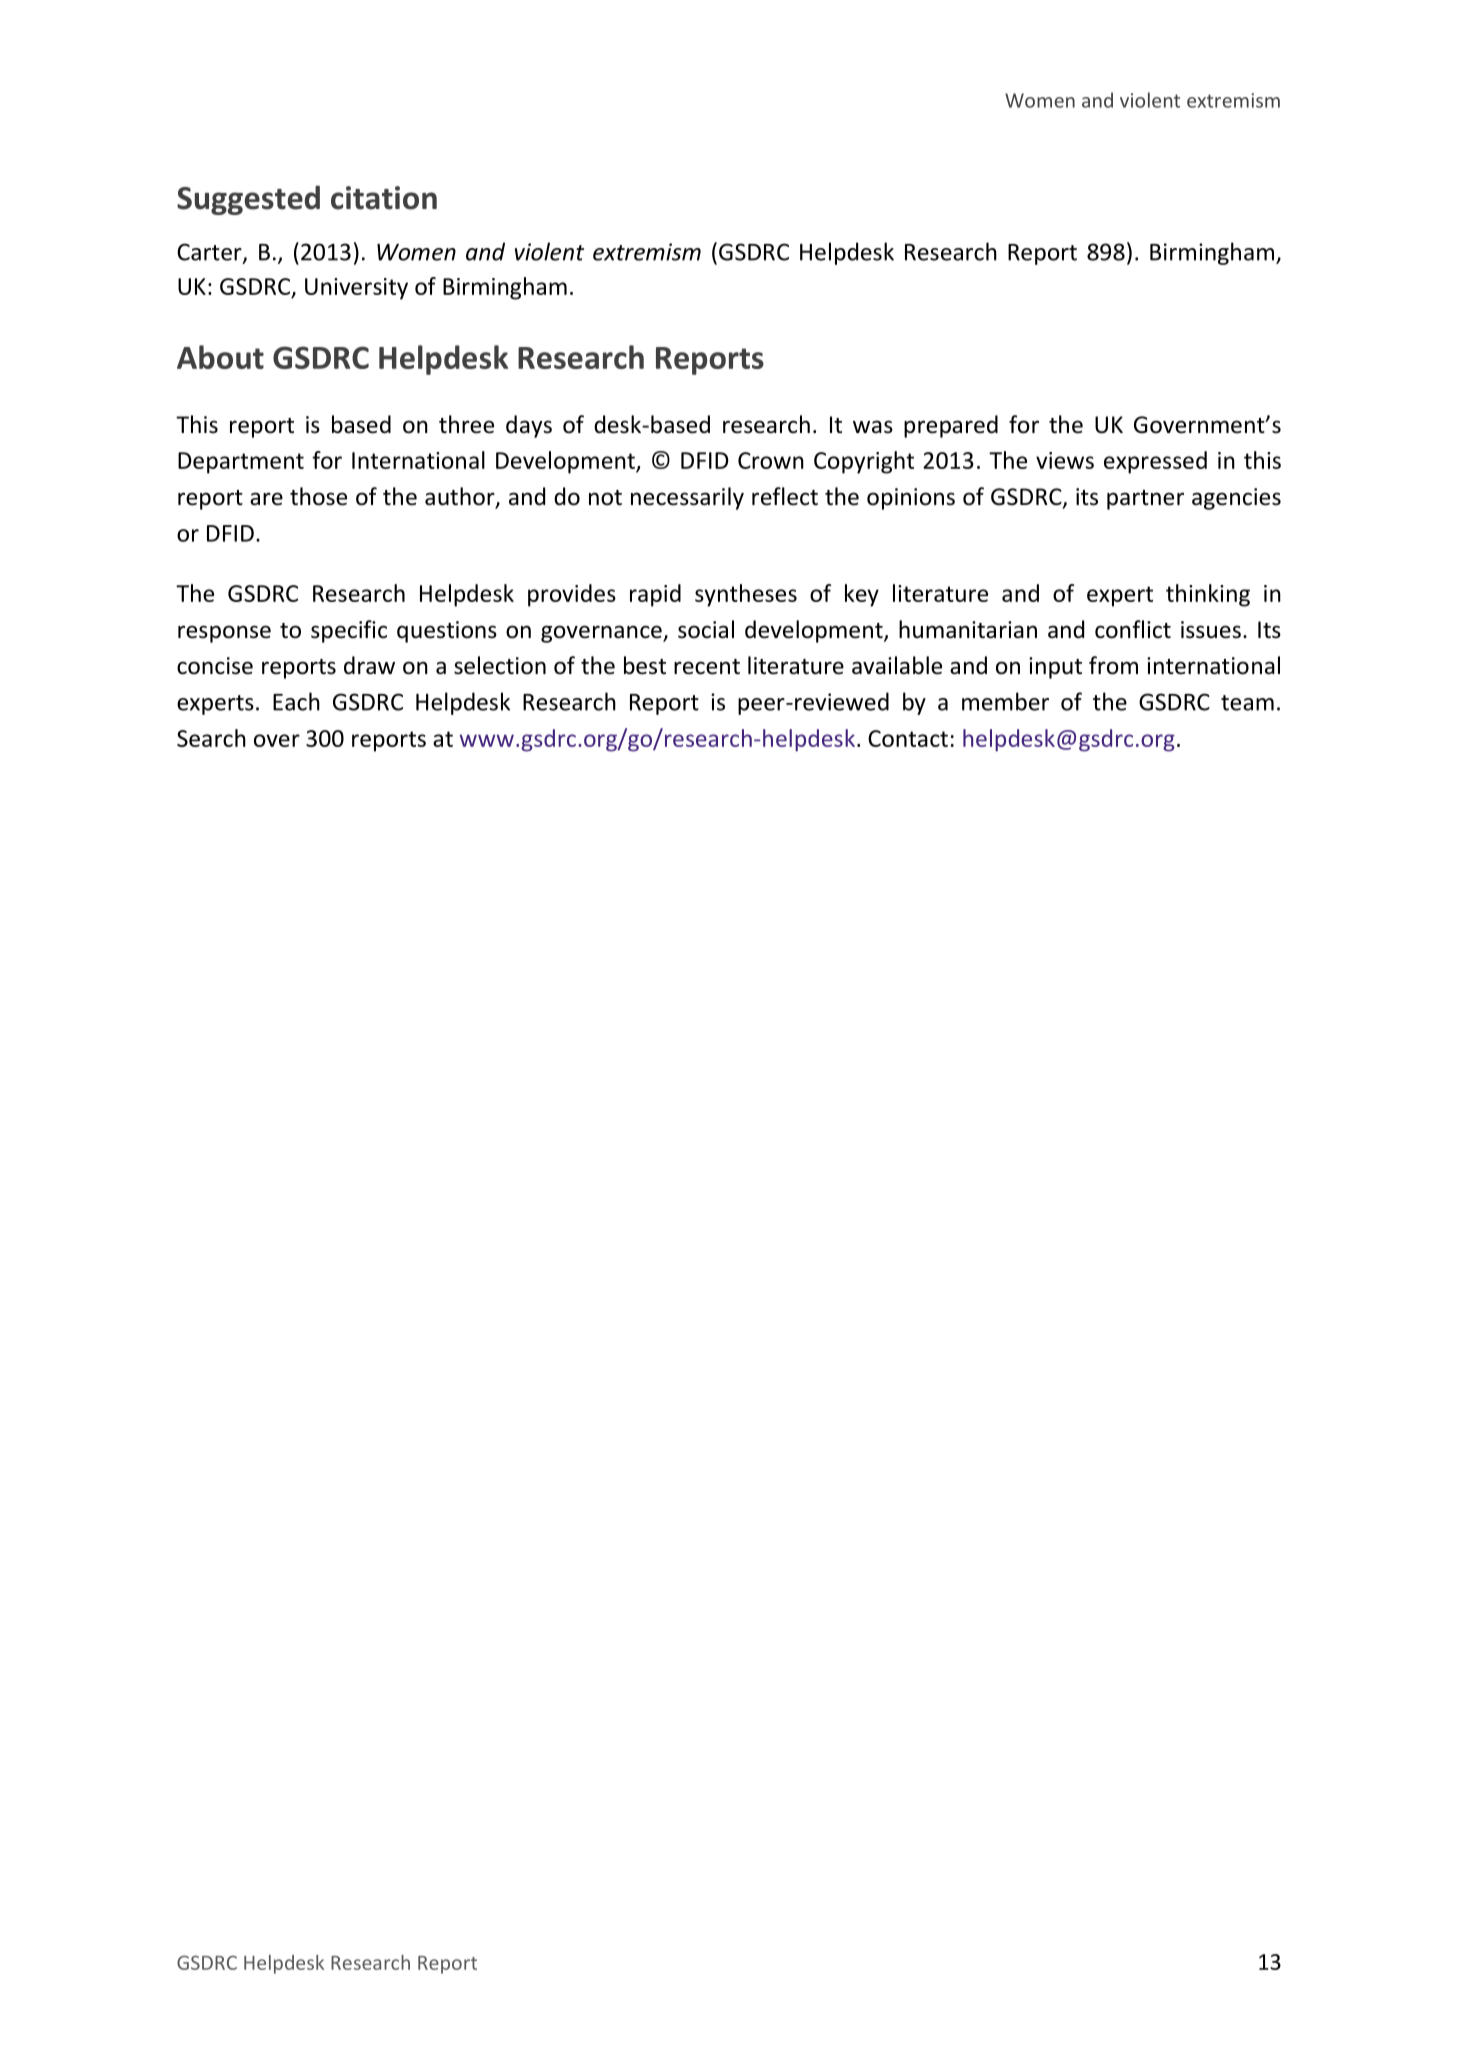 The width and height of the screenshot is (1458, 2063). What do you see at coordinates (384, 198) in the screenshot?
I see `citation` at bounding box center [384, 198].
